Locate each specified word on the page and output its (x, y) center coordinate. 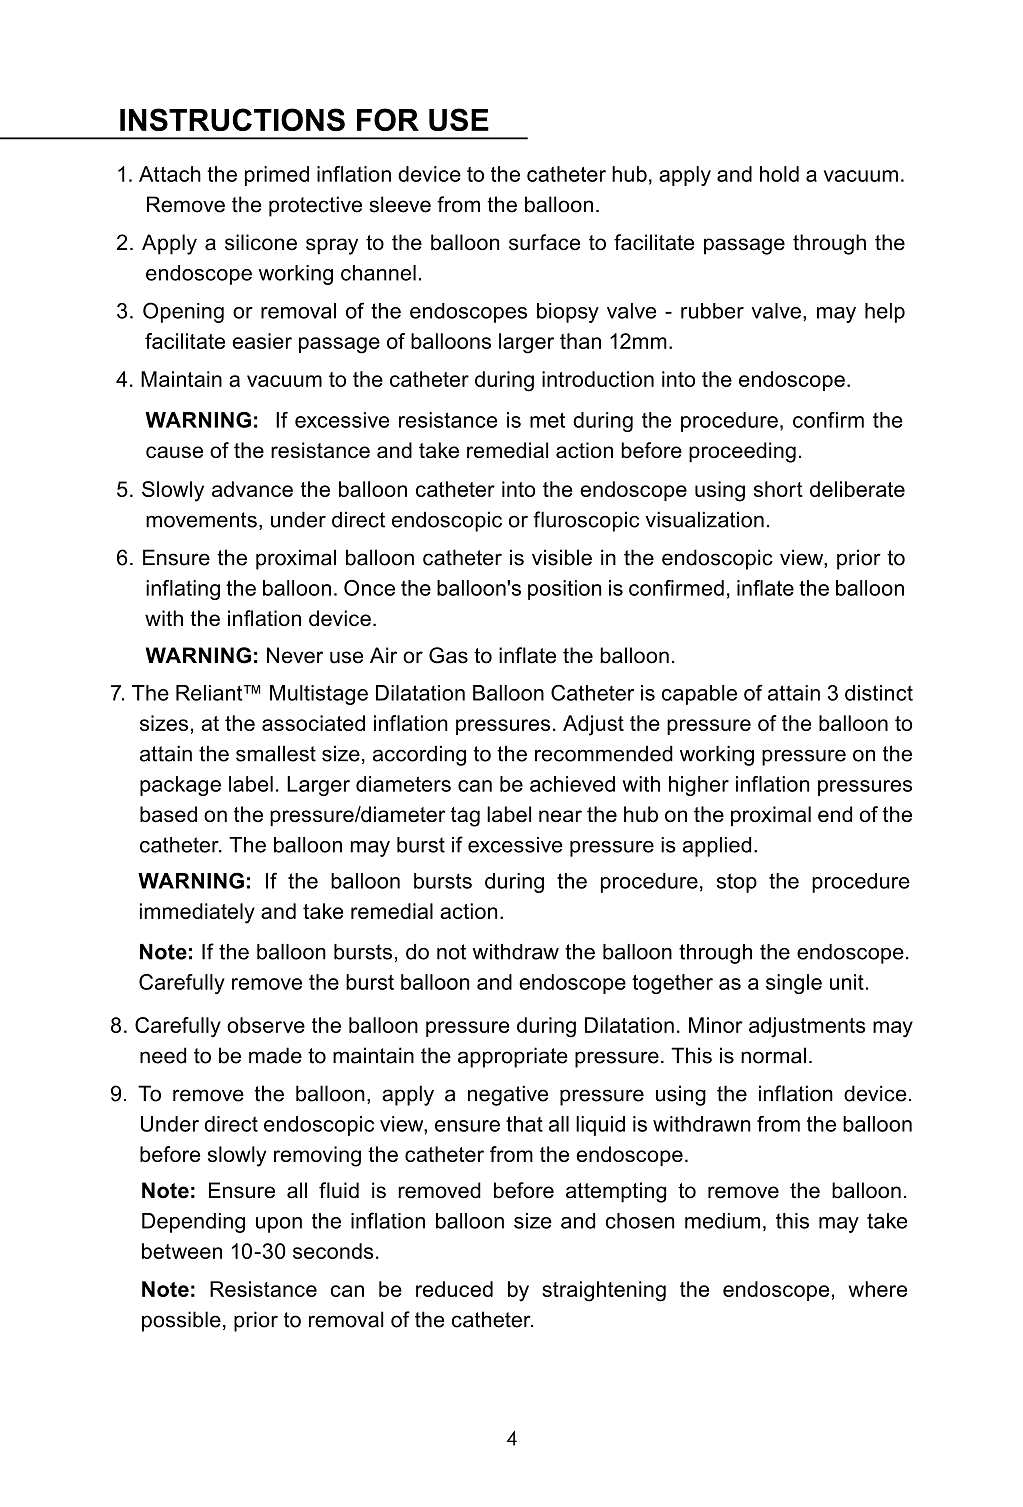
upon (279, 1225)
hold (779, 174)
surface (544, 242)
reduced (454, 1289)
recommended (604, 753)
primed (277, 176)
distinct (879, 693)
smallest (276, 753)
